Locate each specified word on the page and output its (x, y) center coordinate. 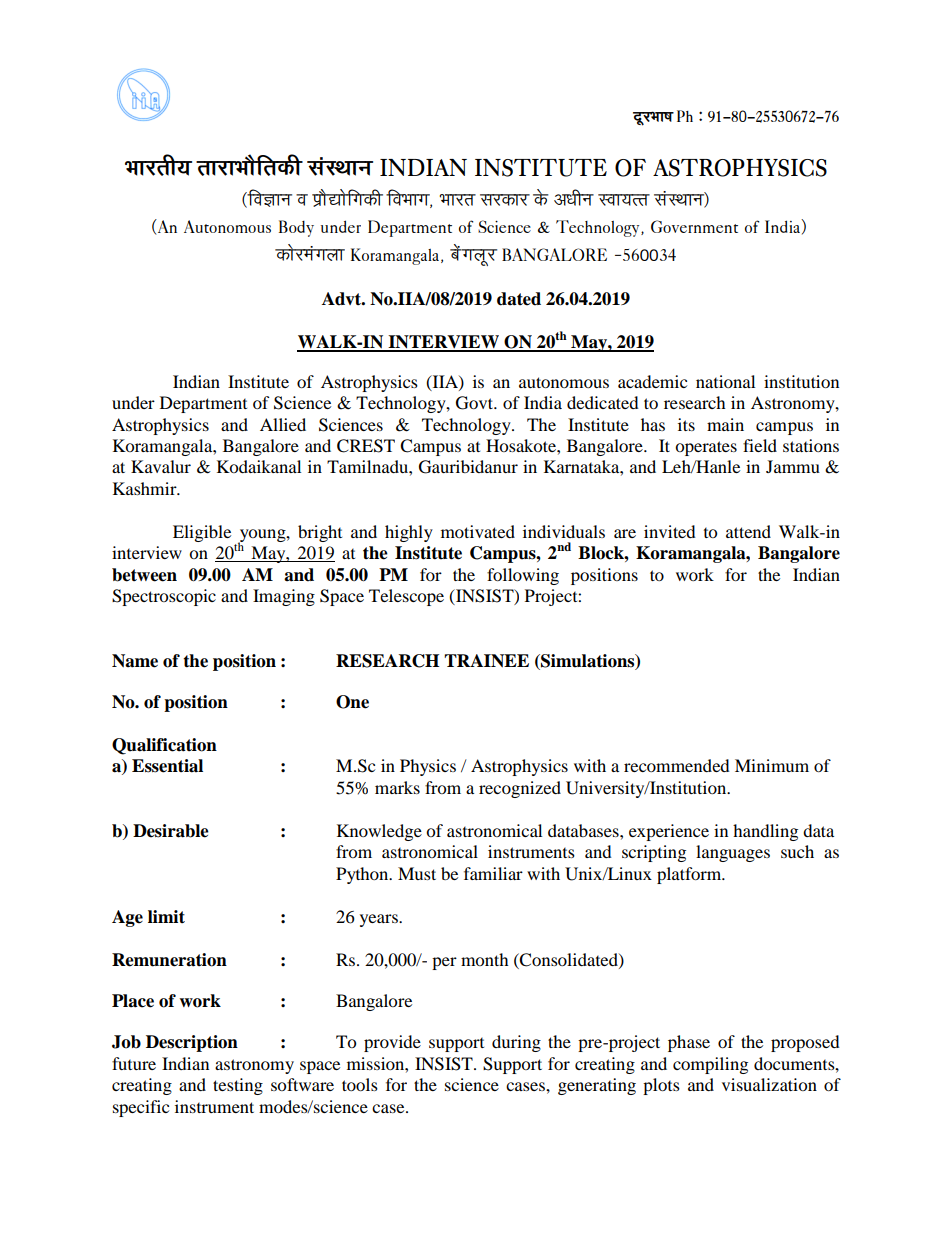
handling (765, 832)
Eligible (202, 533)
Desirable (171, 831)
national (725, 381)
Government (694, 226)
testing (238, 1086)
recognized (520, 789)
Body (296, 228)
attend (748, 531)
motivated (478, 531)
